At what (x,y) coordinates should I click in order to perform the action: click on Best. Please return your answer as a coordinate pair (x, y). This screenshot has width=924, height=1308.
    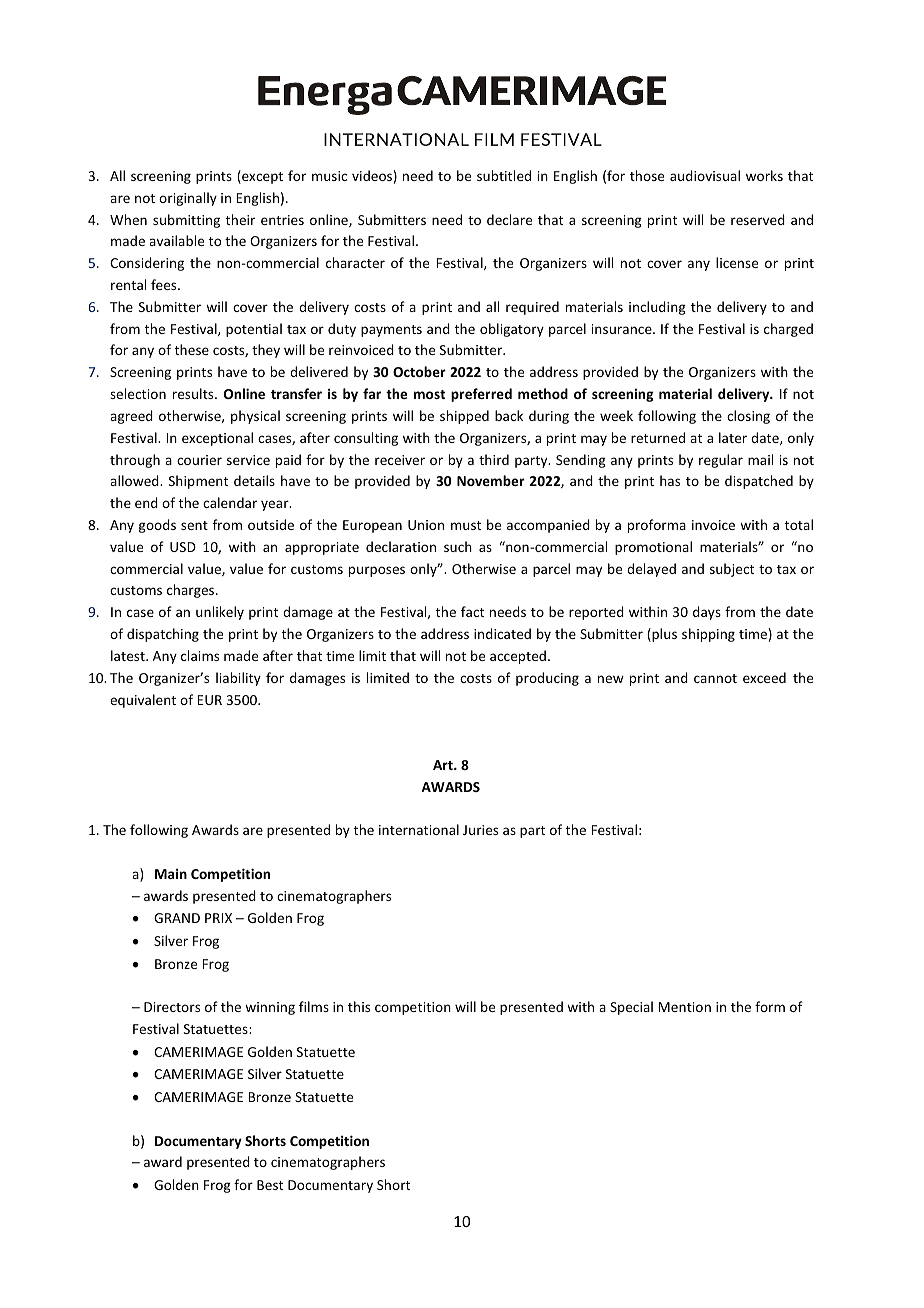
    Looking at the image, I should click on (270, 1185).
